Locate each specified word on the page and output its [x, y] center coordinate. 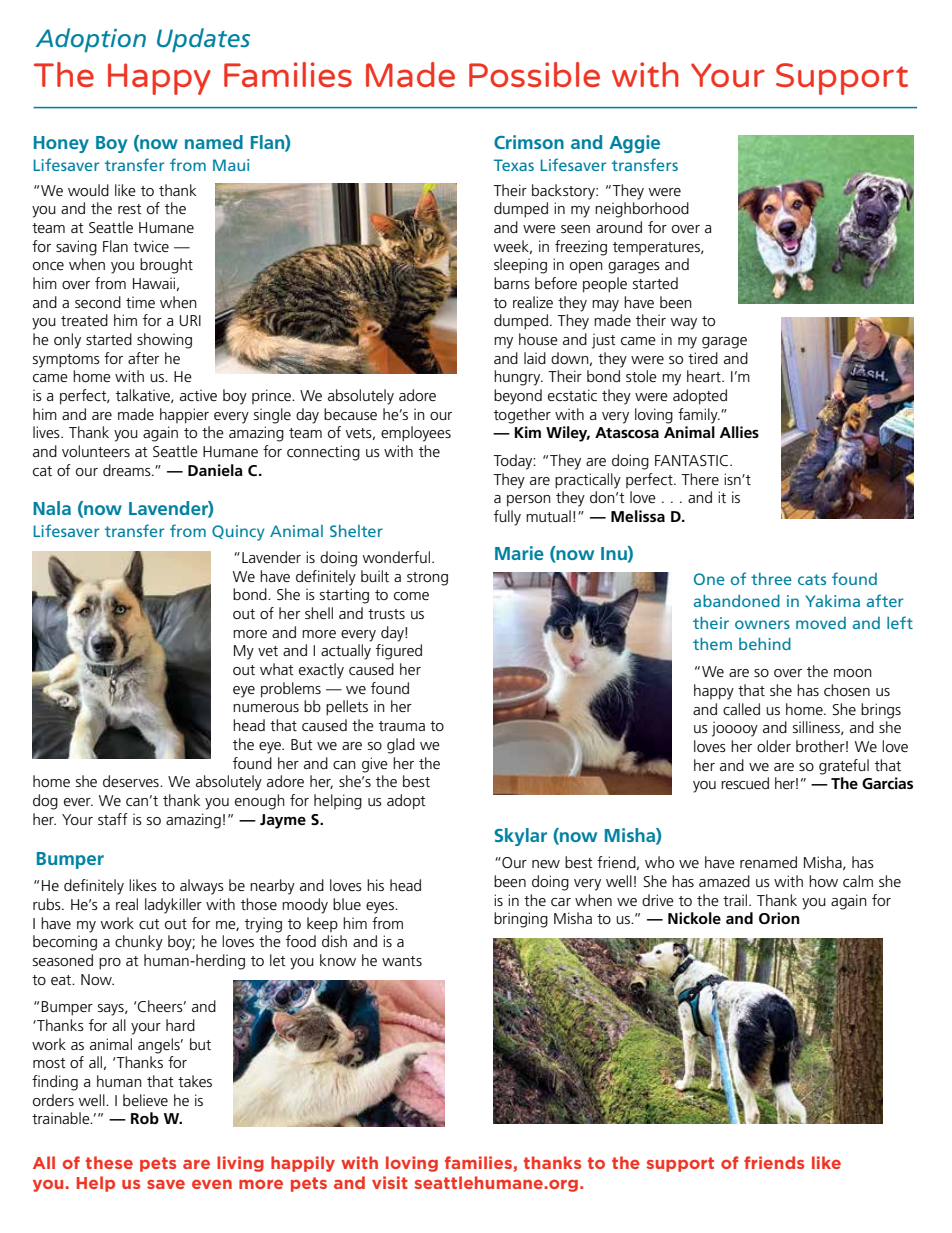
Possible [534, 74]
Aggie [634, 144]
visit [390, 1182]
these [109, 1162]
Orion [779, 918]
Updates [203, 40]
